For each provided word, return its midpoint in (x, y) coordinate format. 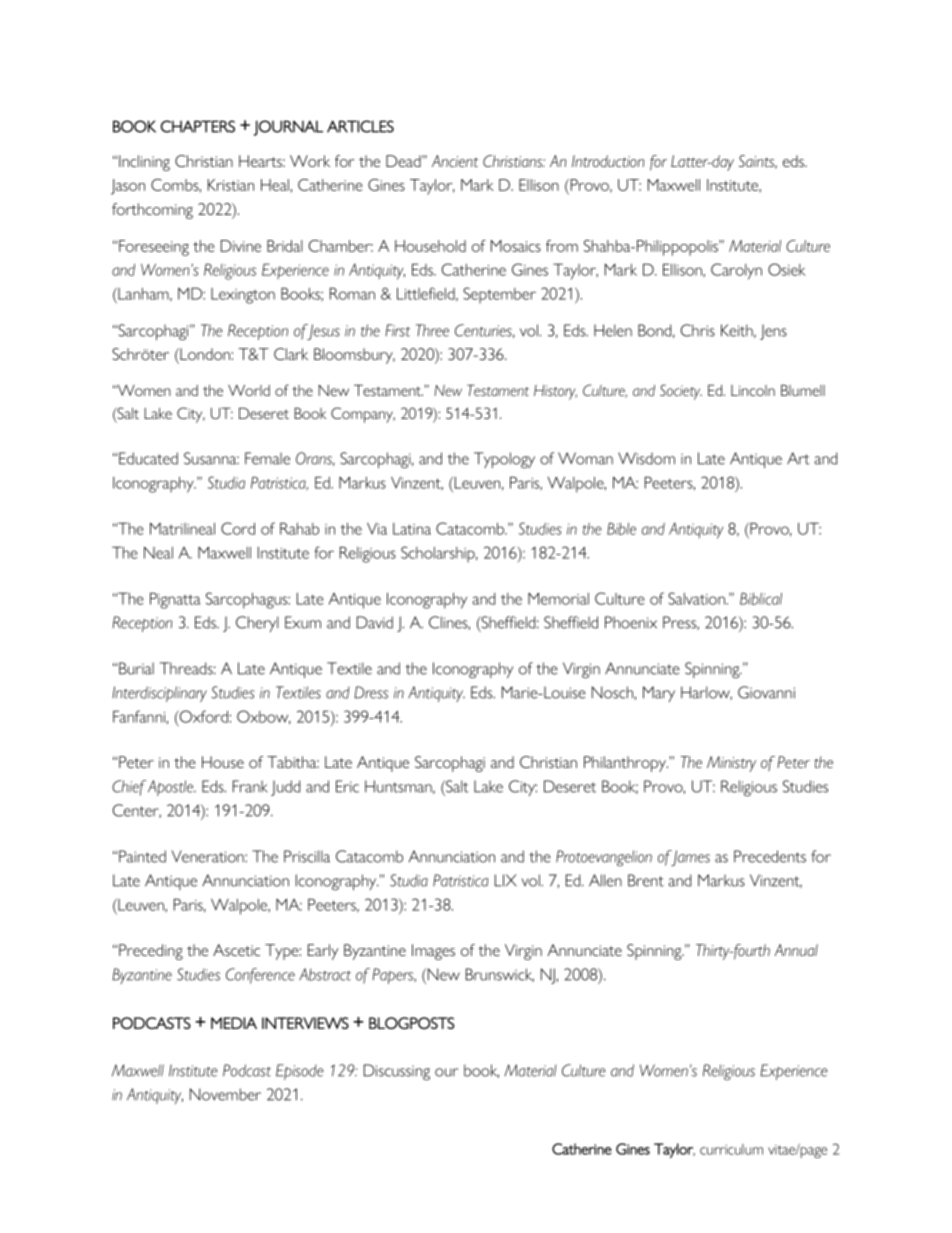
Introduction (608, 161)
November (225, 1094)
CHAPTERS (198, 126)
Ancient (455, 161)
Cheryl (257, 624)
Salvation (697, 598)
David (375, 622)
